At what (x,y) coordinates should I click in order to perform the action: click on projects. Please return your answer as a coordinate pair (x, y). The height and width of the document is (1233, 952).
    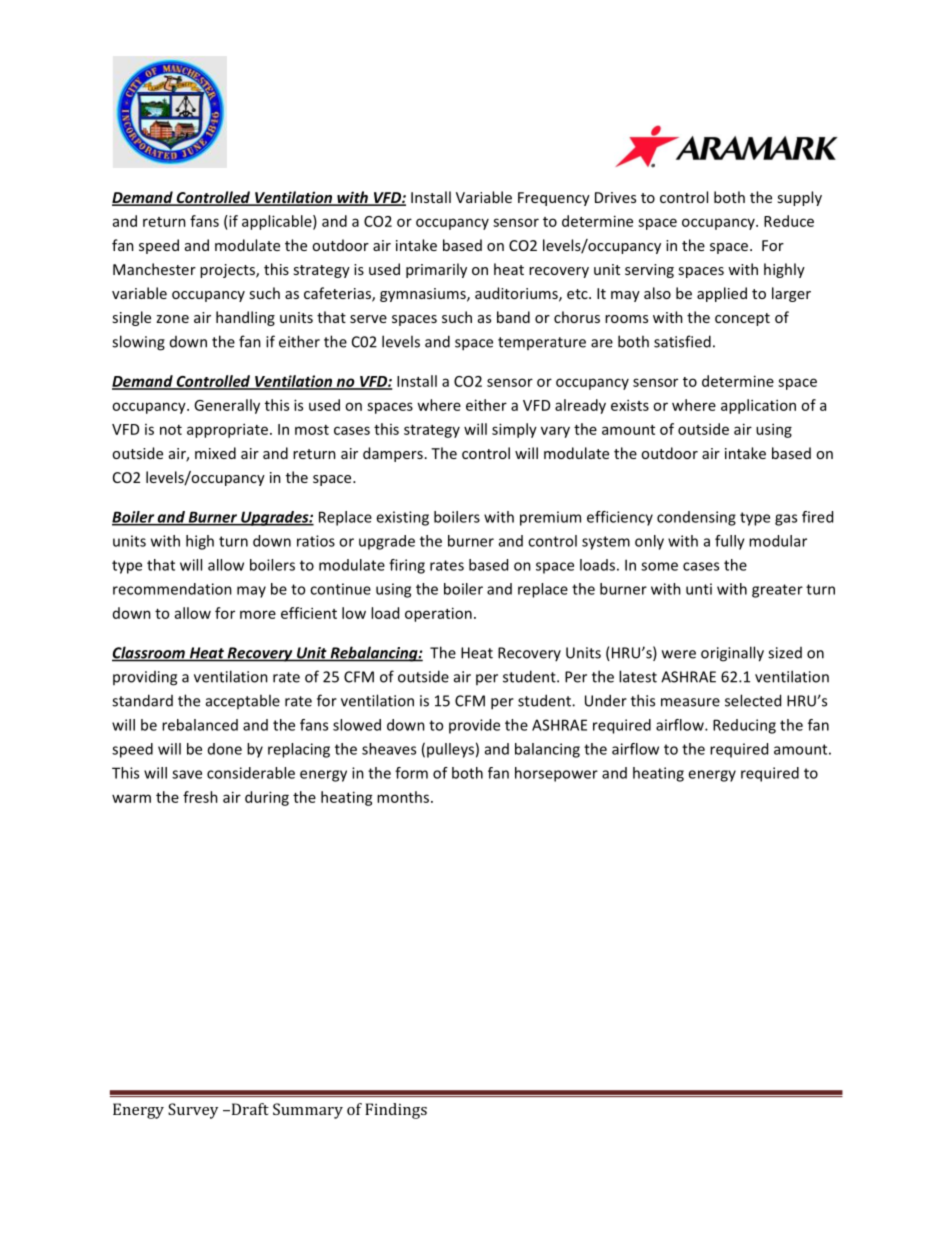
    Looking at the image, I should click on (228, 271).
